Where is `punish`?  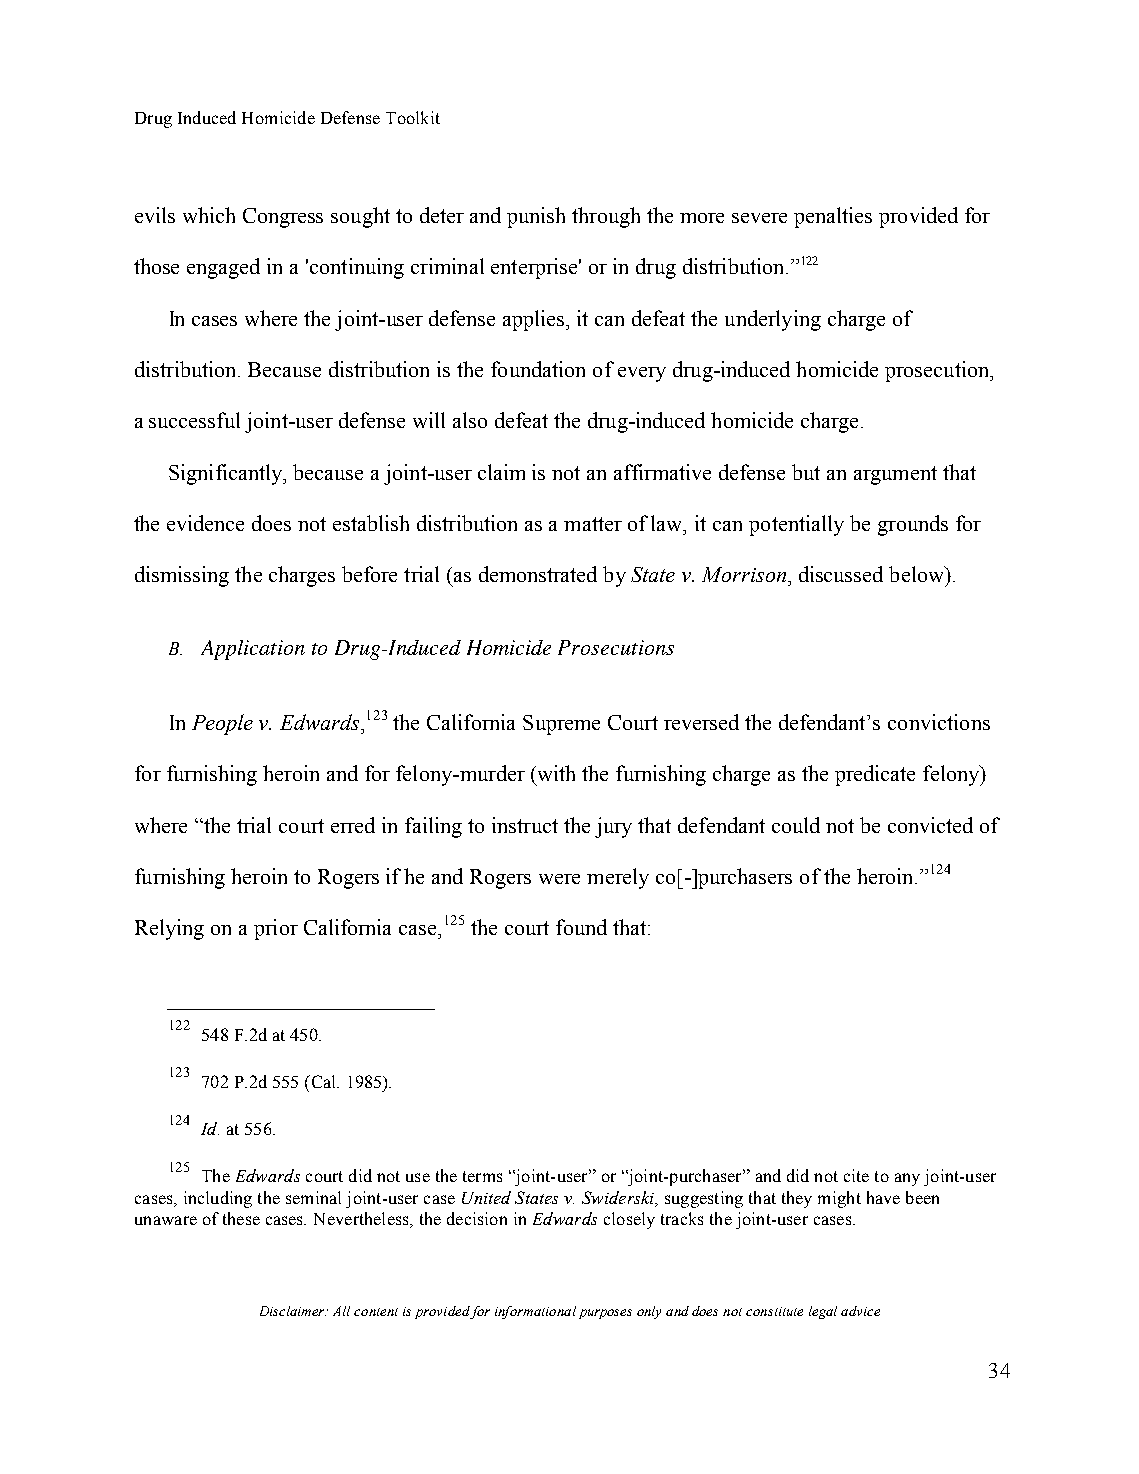 punish is located at coordinates (536, 217).
